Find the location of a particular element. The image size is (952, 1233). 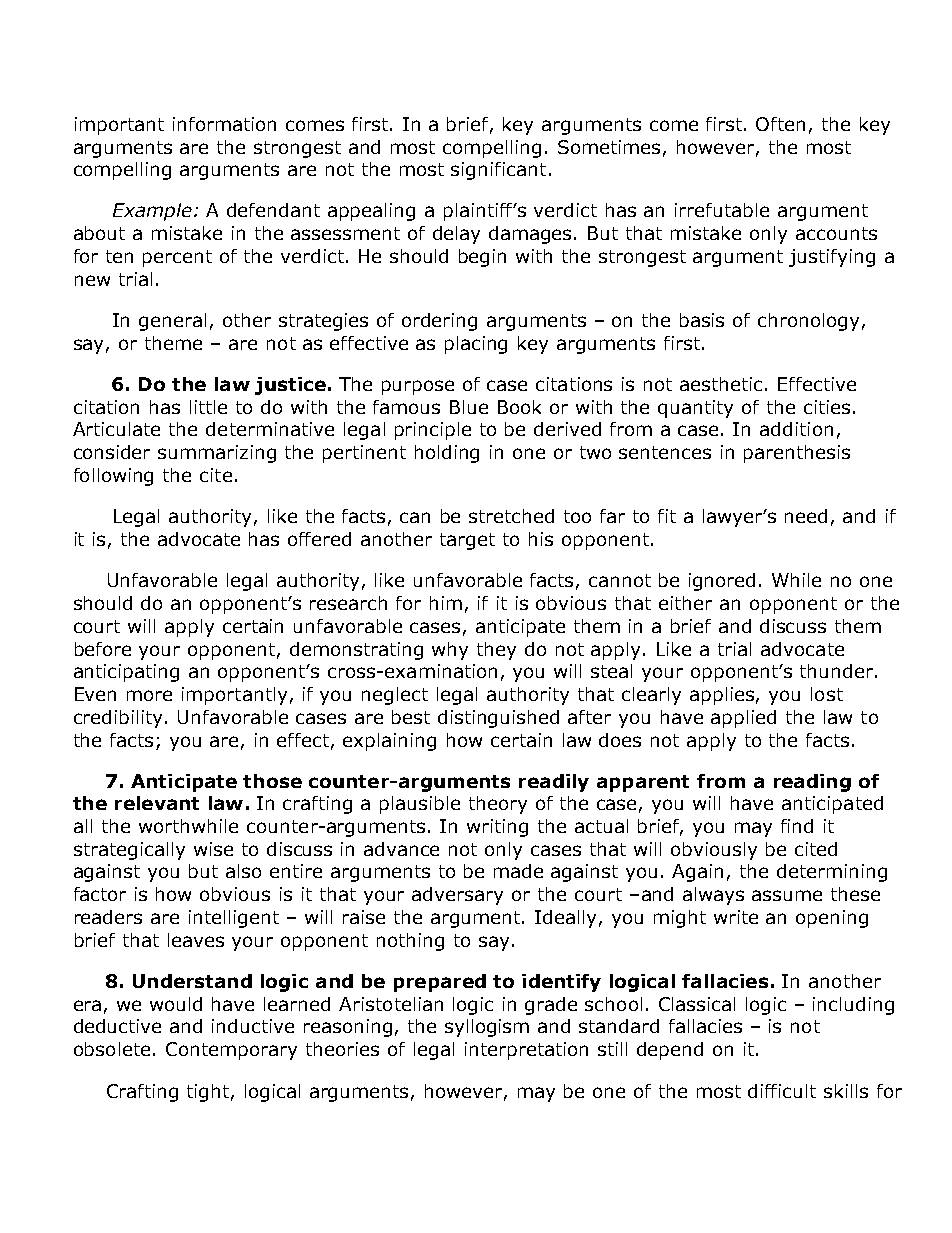

significant is located at coordinates (498, 171).
